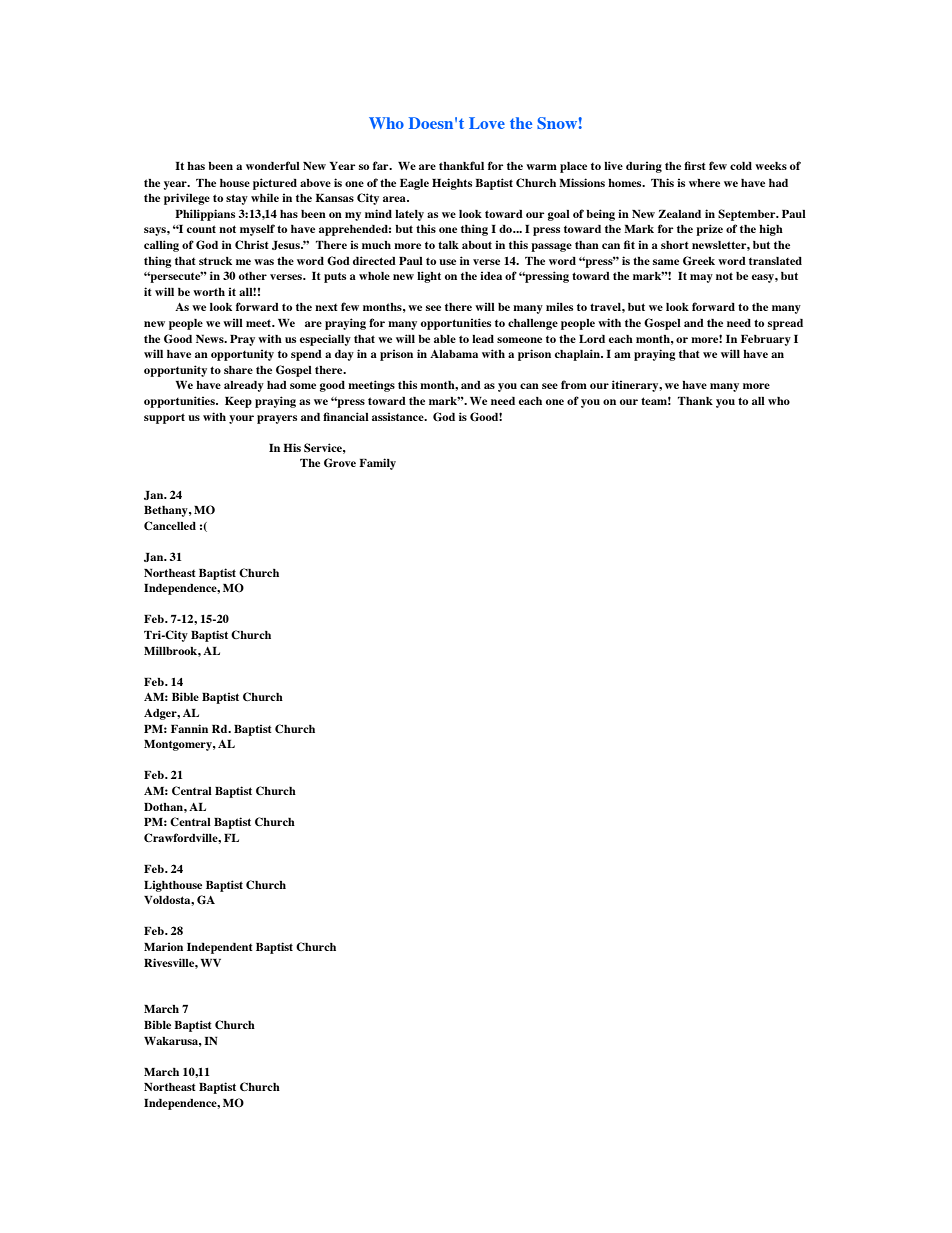 The width and height of the screenshot is (952, 1233). I want to click on first, so click(695, 165).
